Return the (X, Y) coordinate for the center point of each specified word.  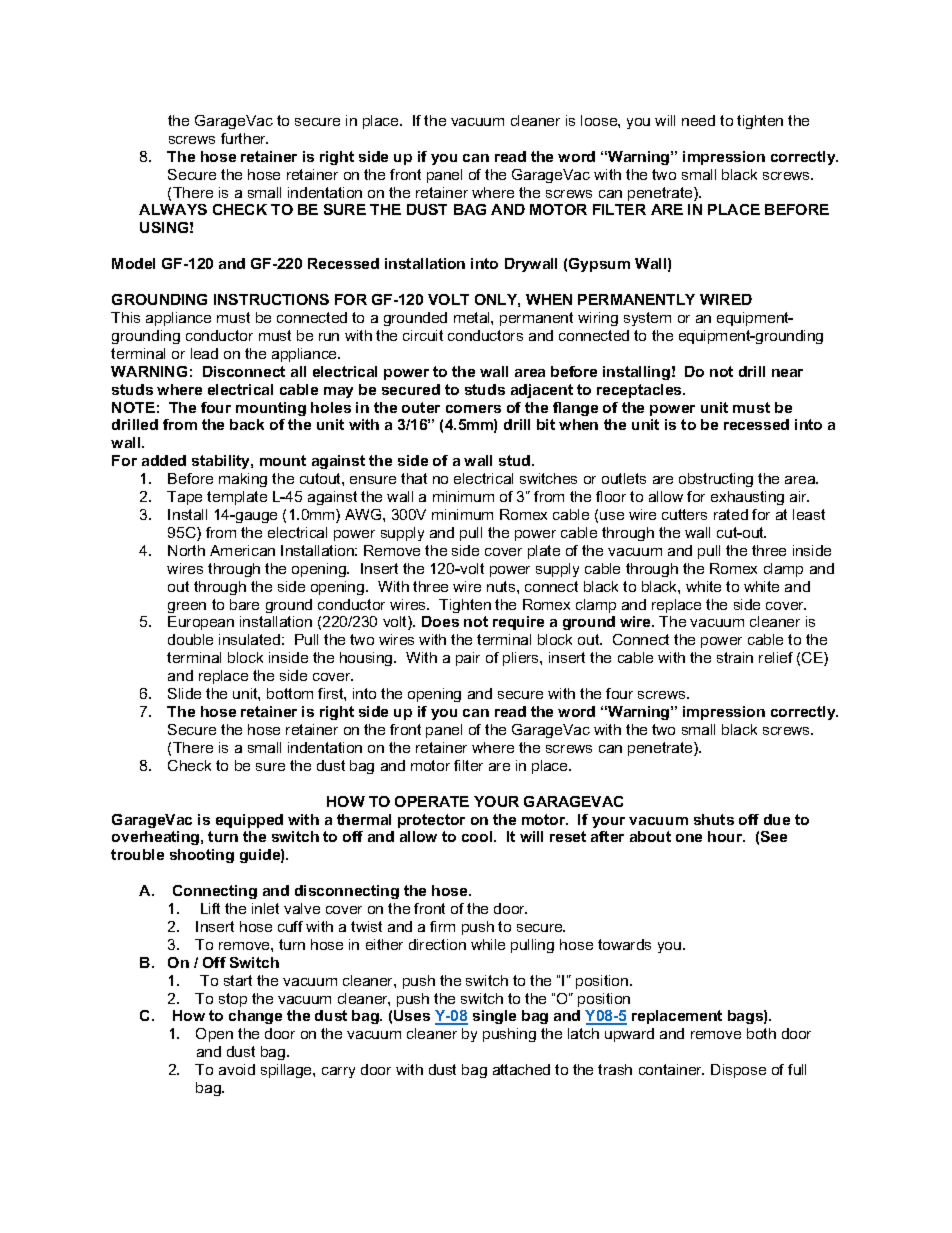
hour (726, 836)
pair (468, 659)
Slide (184, 693)
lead (204, 353)
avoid (237, 1069)
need (698, 120)
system (647, 319)
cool (478, 836)
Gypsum (599, 265)
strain (735, 657)
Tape (184, 498)
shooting (202, 856)
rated (731, 514)
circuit (423, 335)
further (244, 138)
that (414, 478)
